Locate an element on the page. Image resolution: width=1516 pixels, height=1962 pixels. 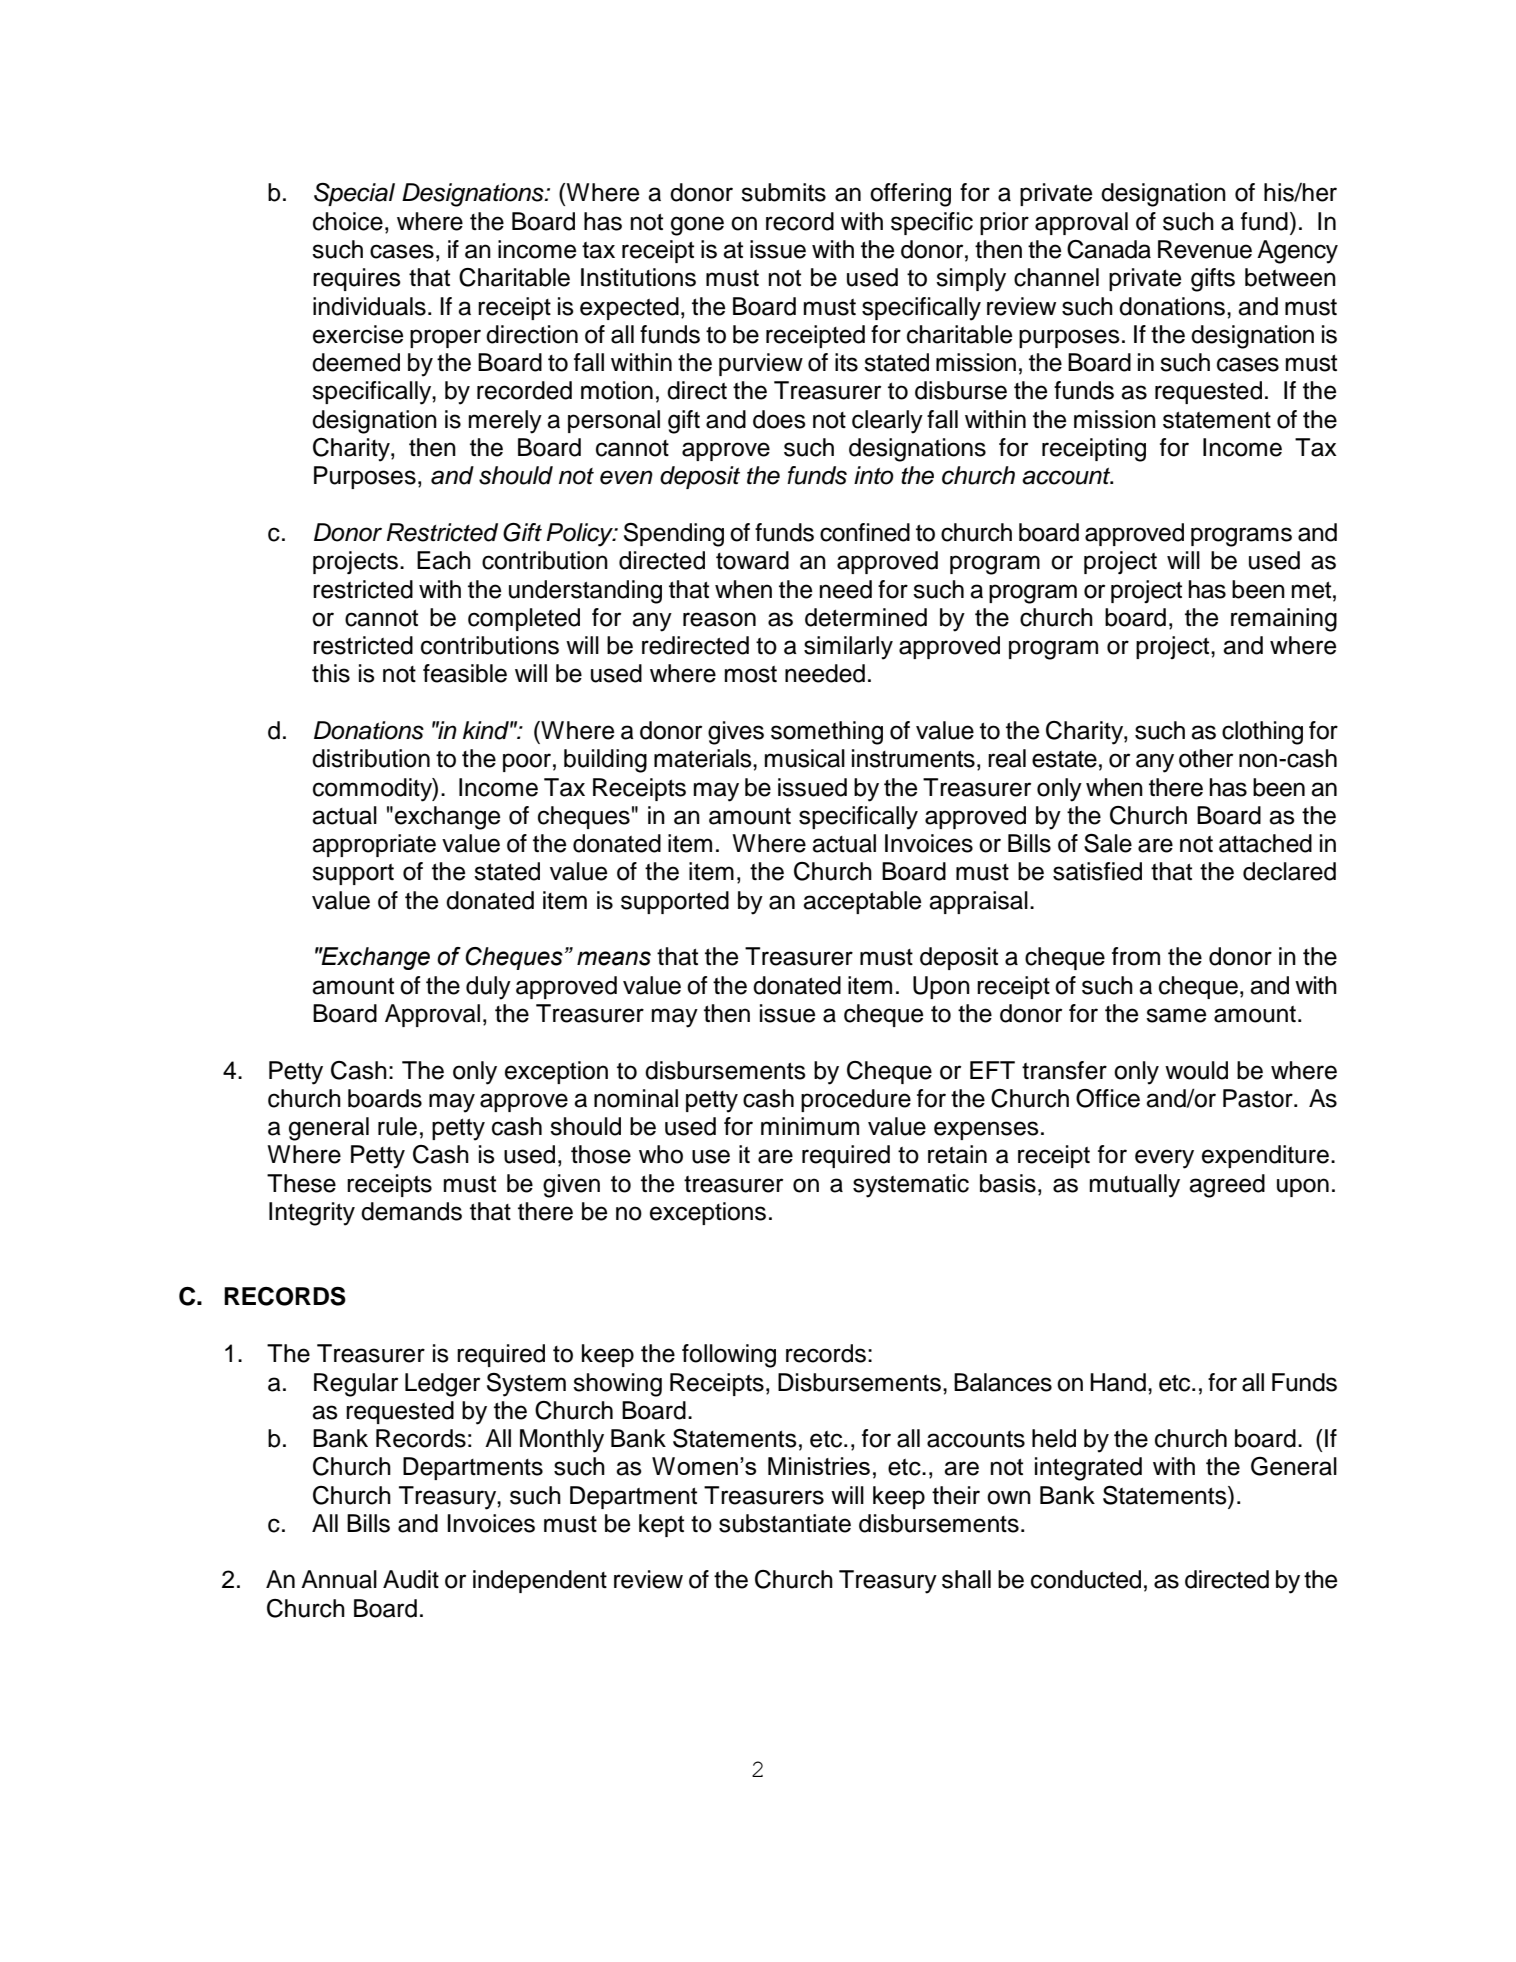
conducted is located at coordinates (1086, 1579).
